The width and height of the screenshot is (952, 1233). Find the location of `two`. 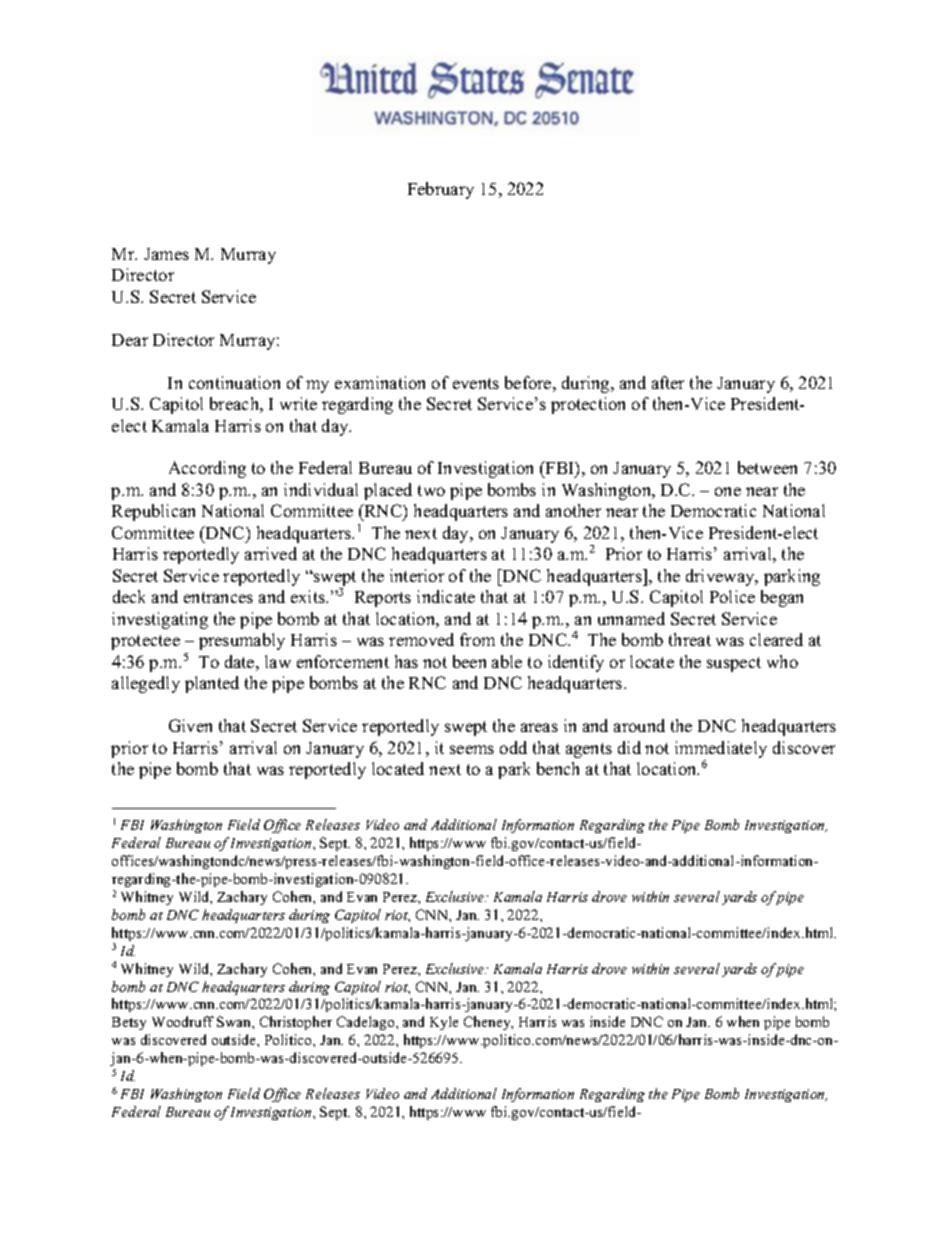

two is located at coordinates (431, 490).
